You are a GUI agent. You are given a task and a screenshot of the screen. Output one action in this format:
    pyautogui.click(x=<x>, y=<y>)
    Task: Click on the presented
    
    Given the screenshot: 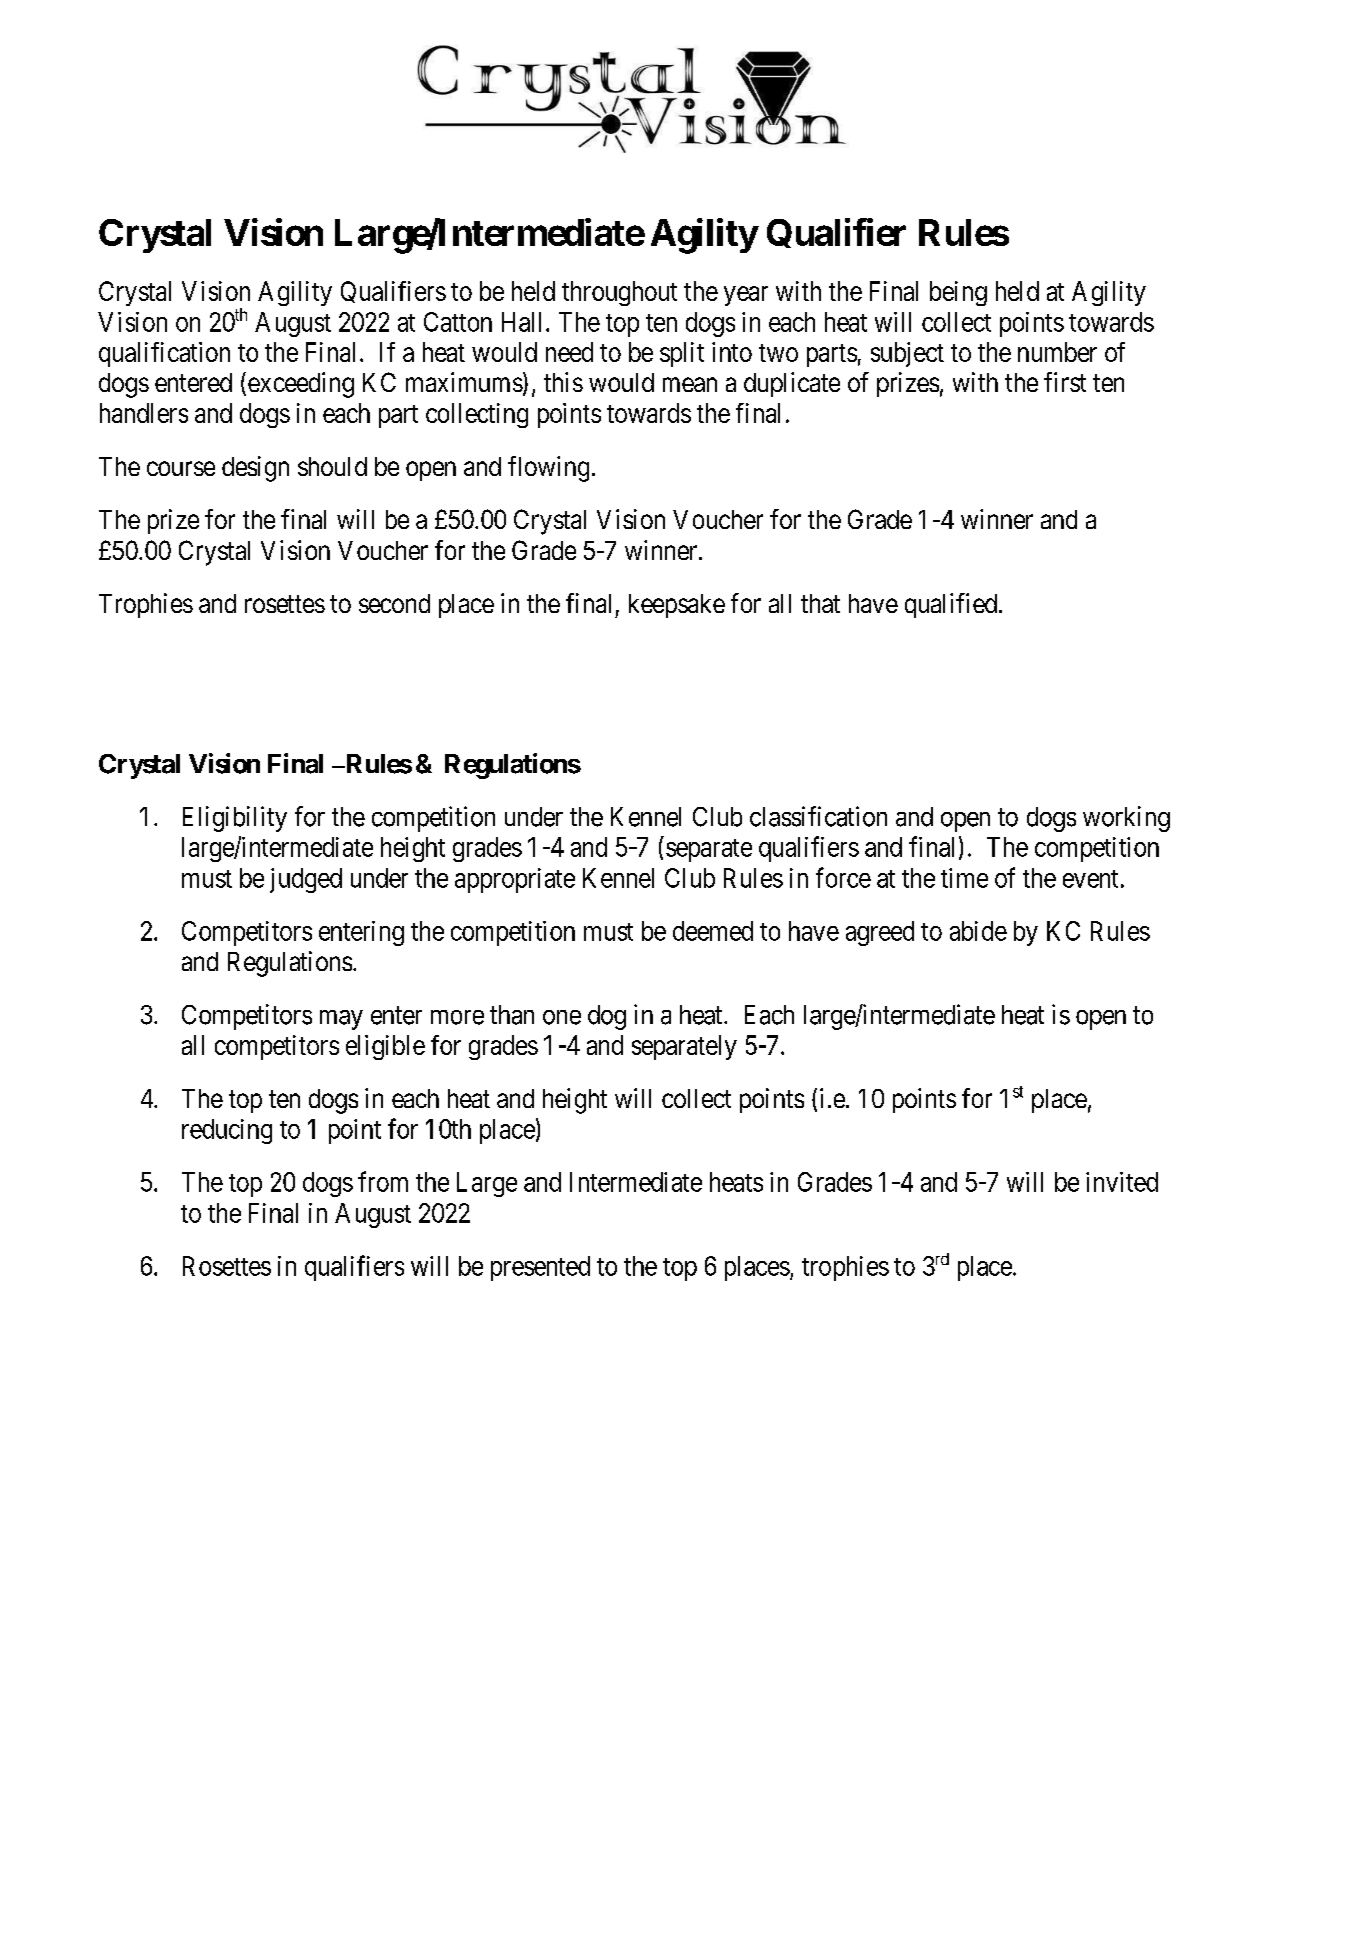 What is the action you would take?
    pyautogui.click(x=540, y=1268)
